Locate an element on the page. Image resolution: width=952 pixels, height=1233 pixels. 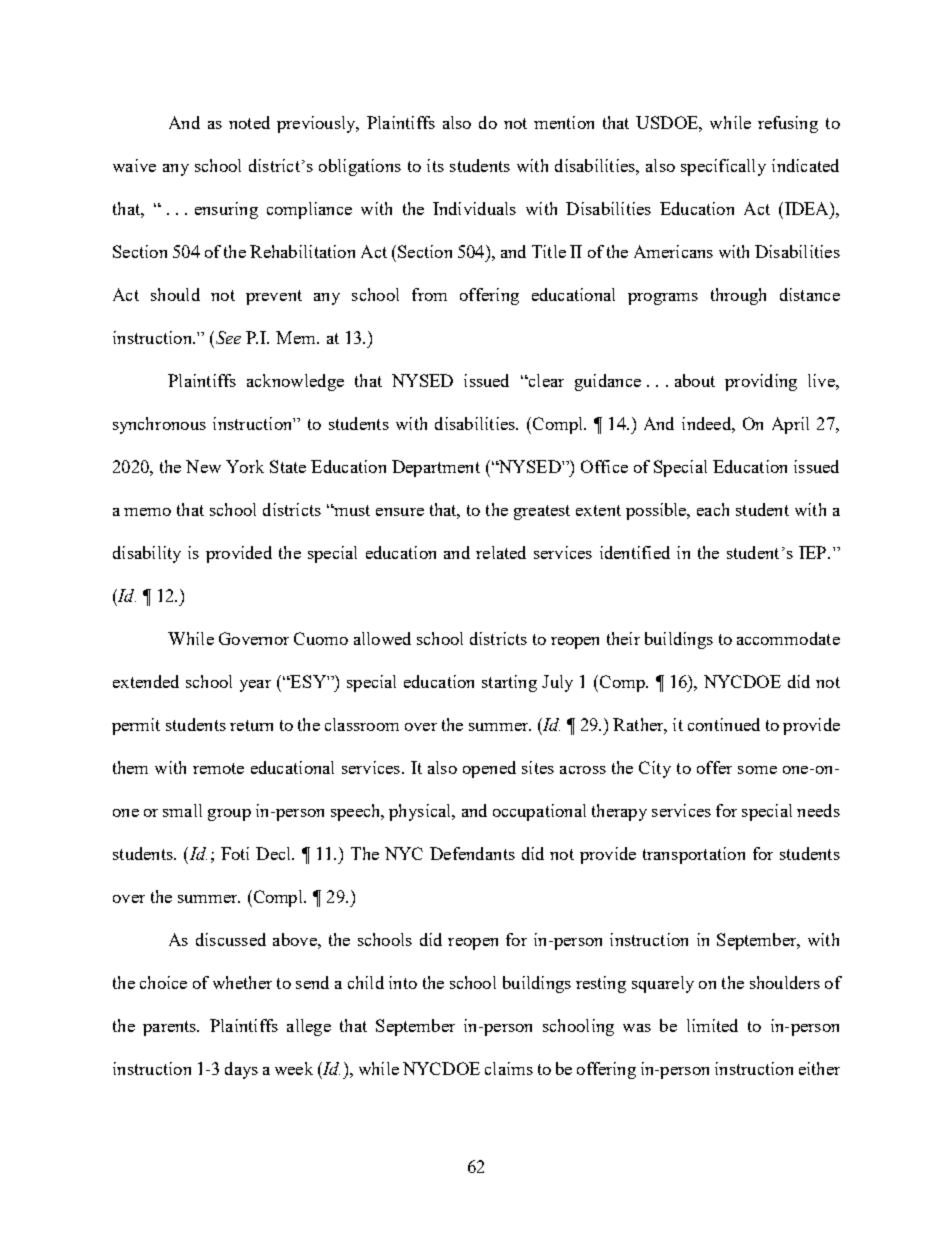
opened is located at coordinates (489, 769).
